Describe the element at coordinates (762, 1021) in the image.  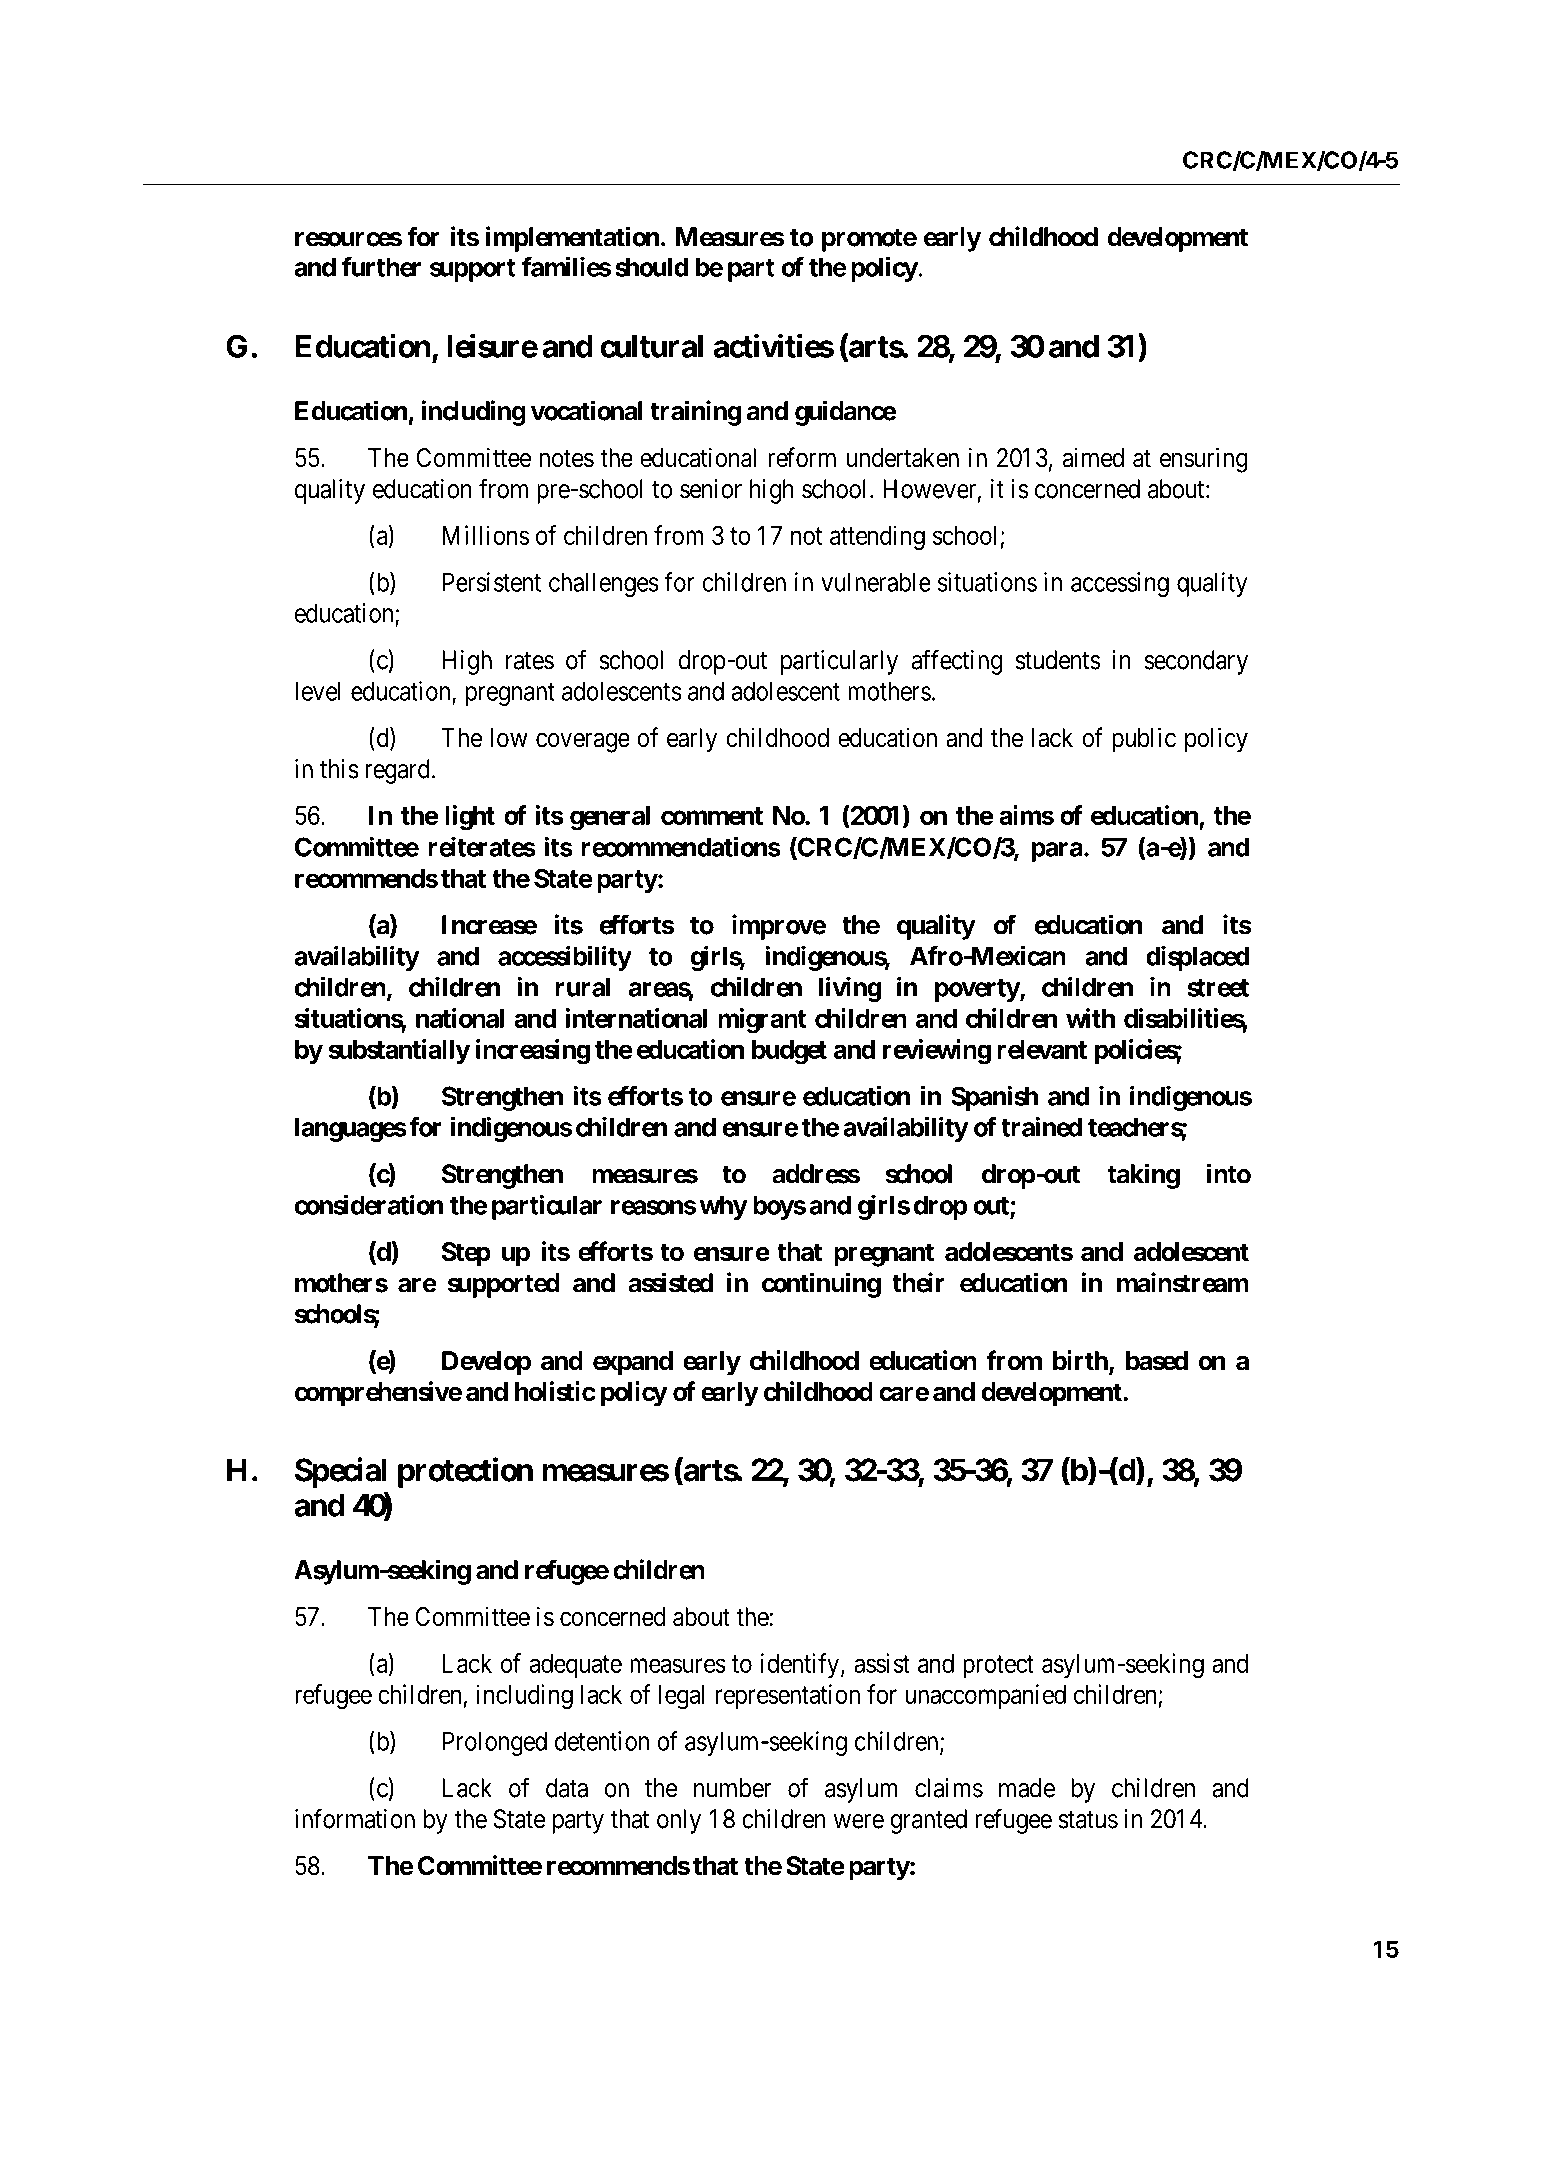
I see `migrant` at that location.
